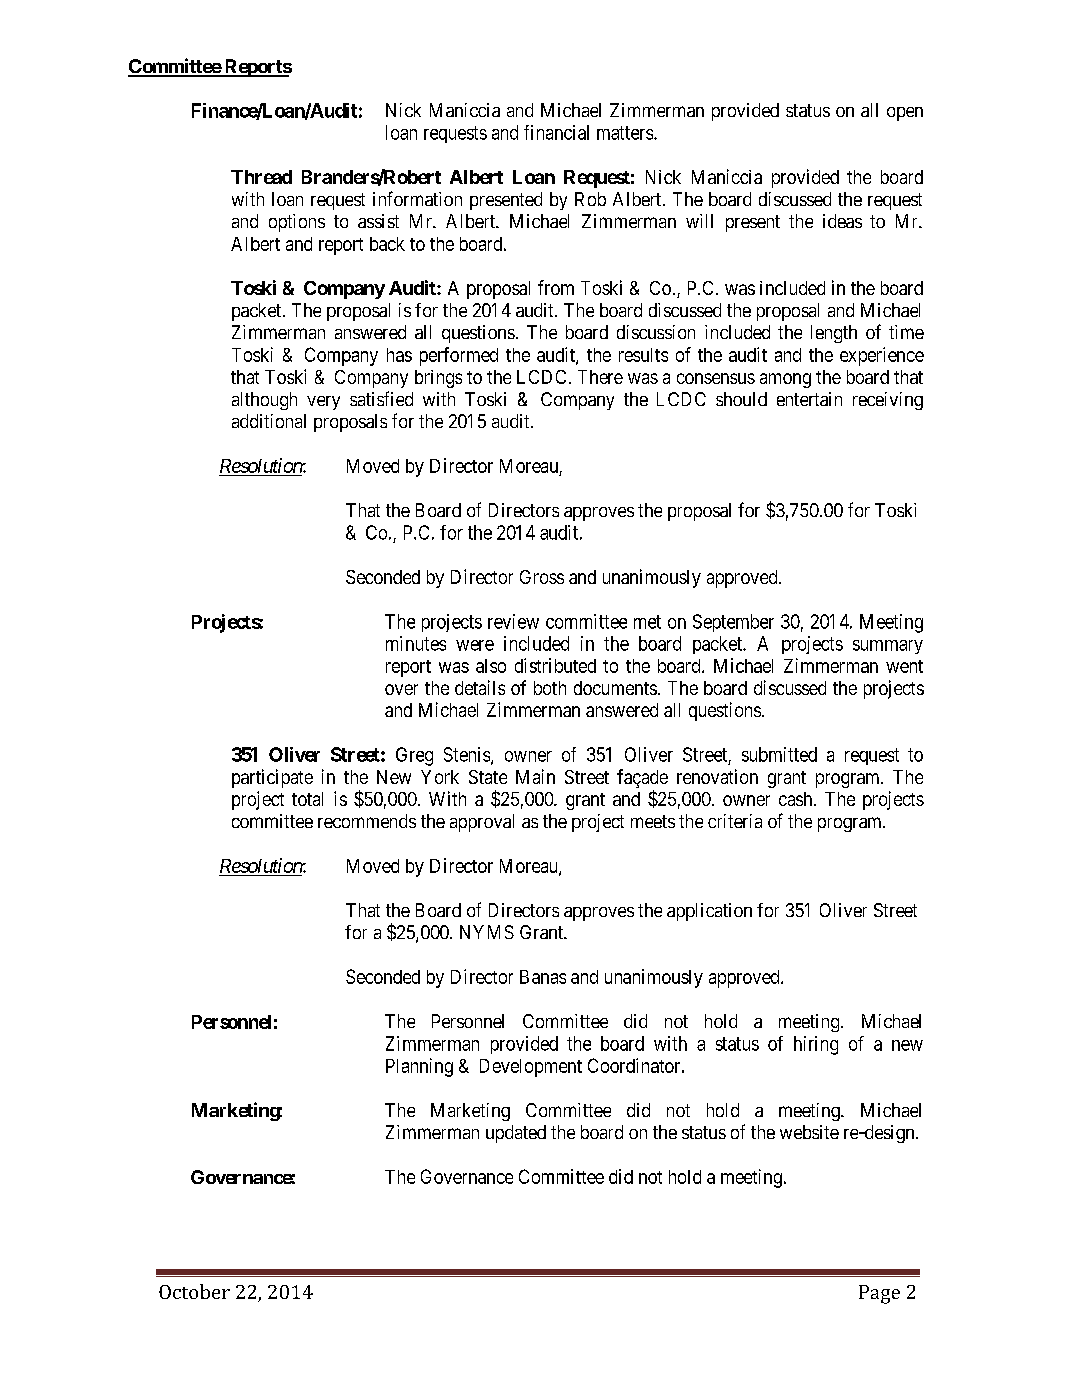 The image size is (1075, 1391). Describe the element at coordinates (816, 1045) in the image. I see `hiring` at that location.
